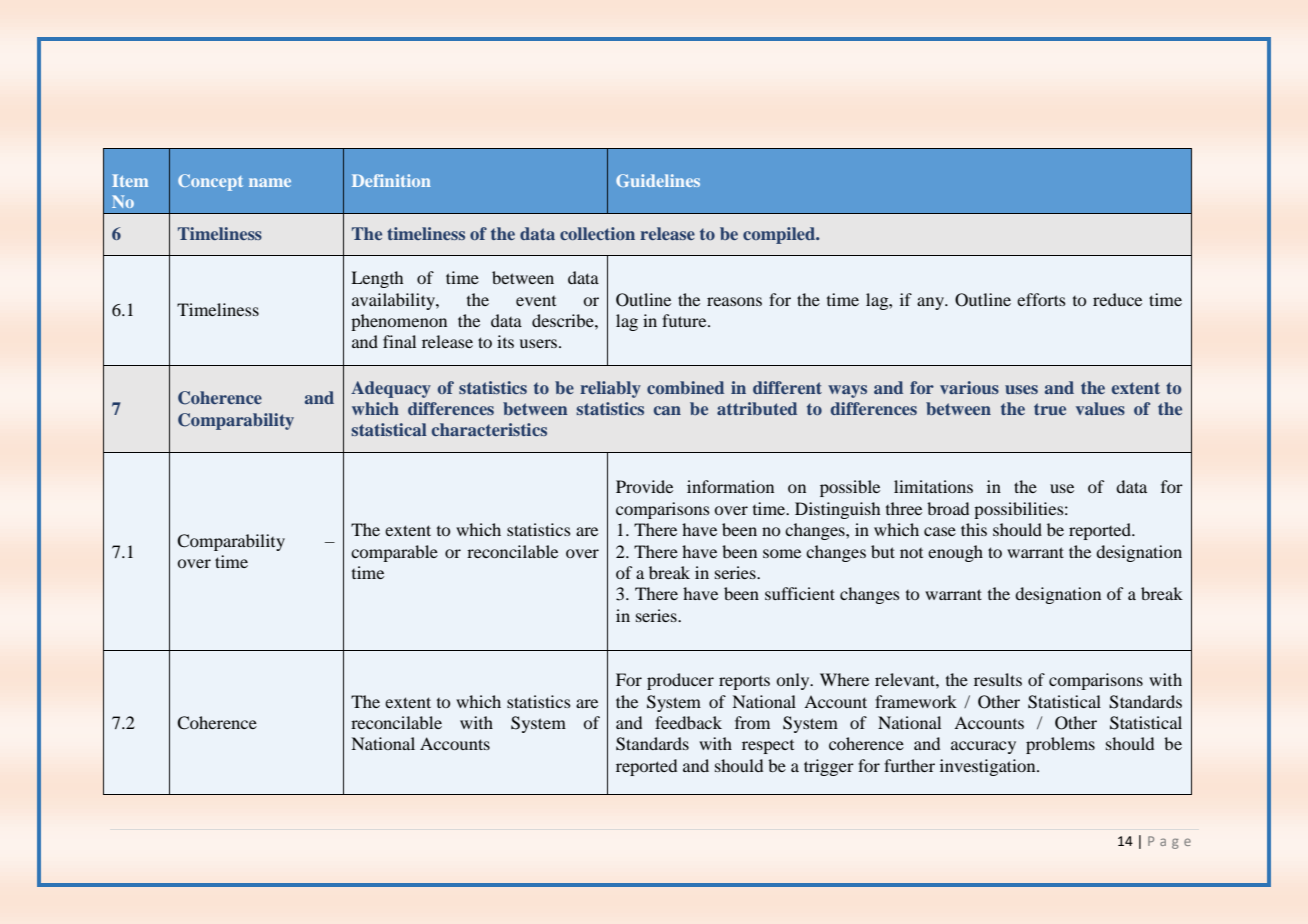 The image size is (1308, 924). I want to click on reliably, so click(610, 389).
